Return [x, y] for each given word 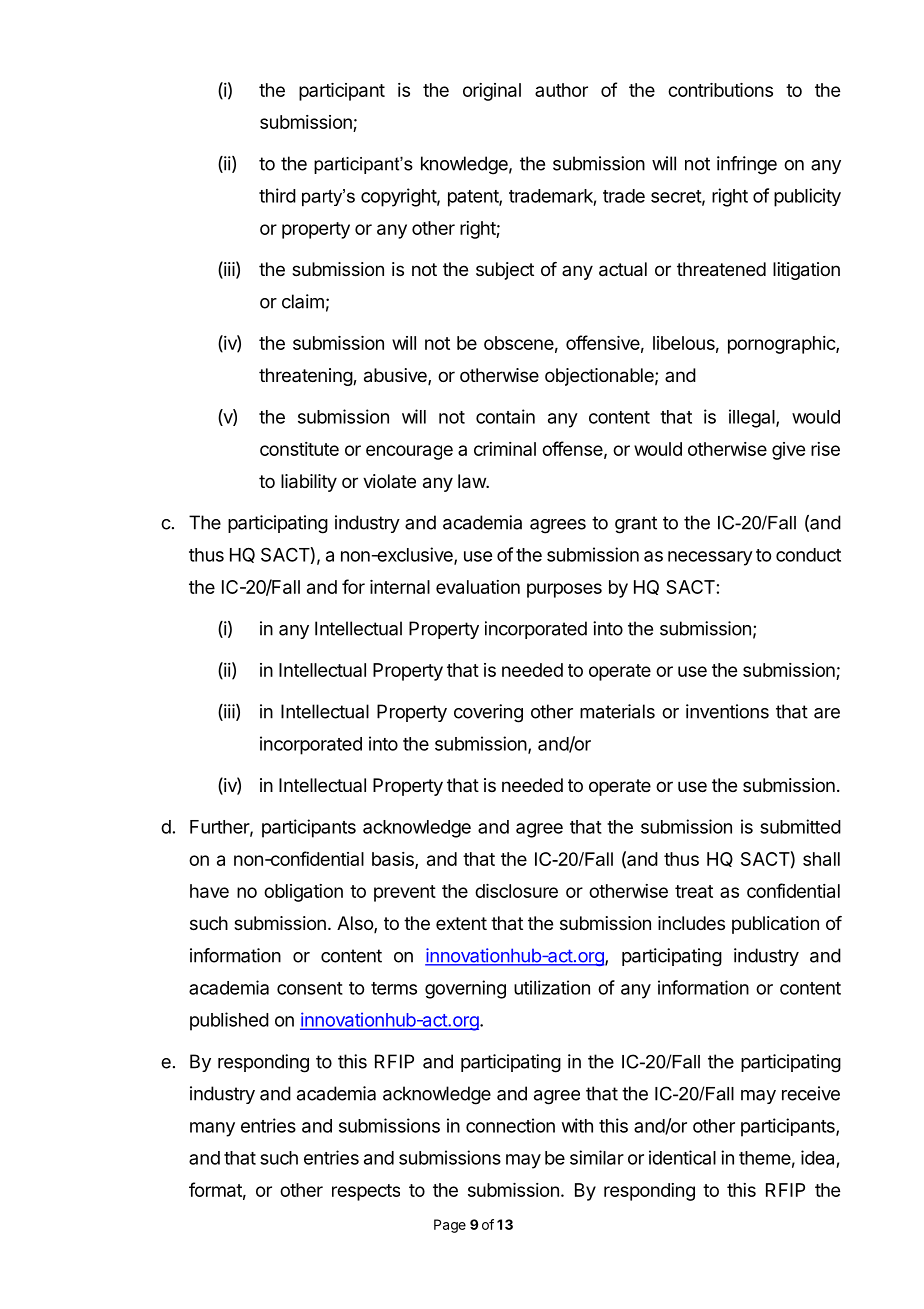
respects [366, 1192]
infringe [747, 165]
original [492, 92]
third [277, 195]
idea [817, 1157]
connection [510, 1125]
